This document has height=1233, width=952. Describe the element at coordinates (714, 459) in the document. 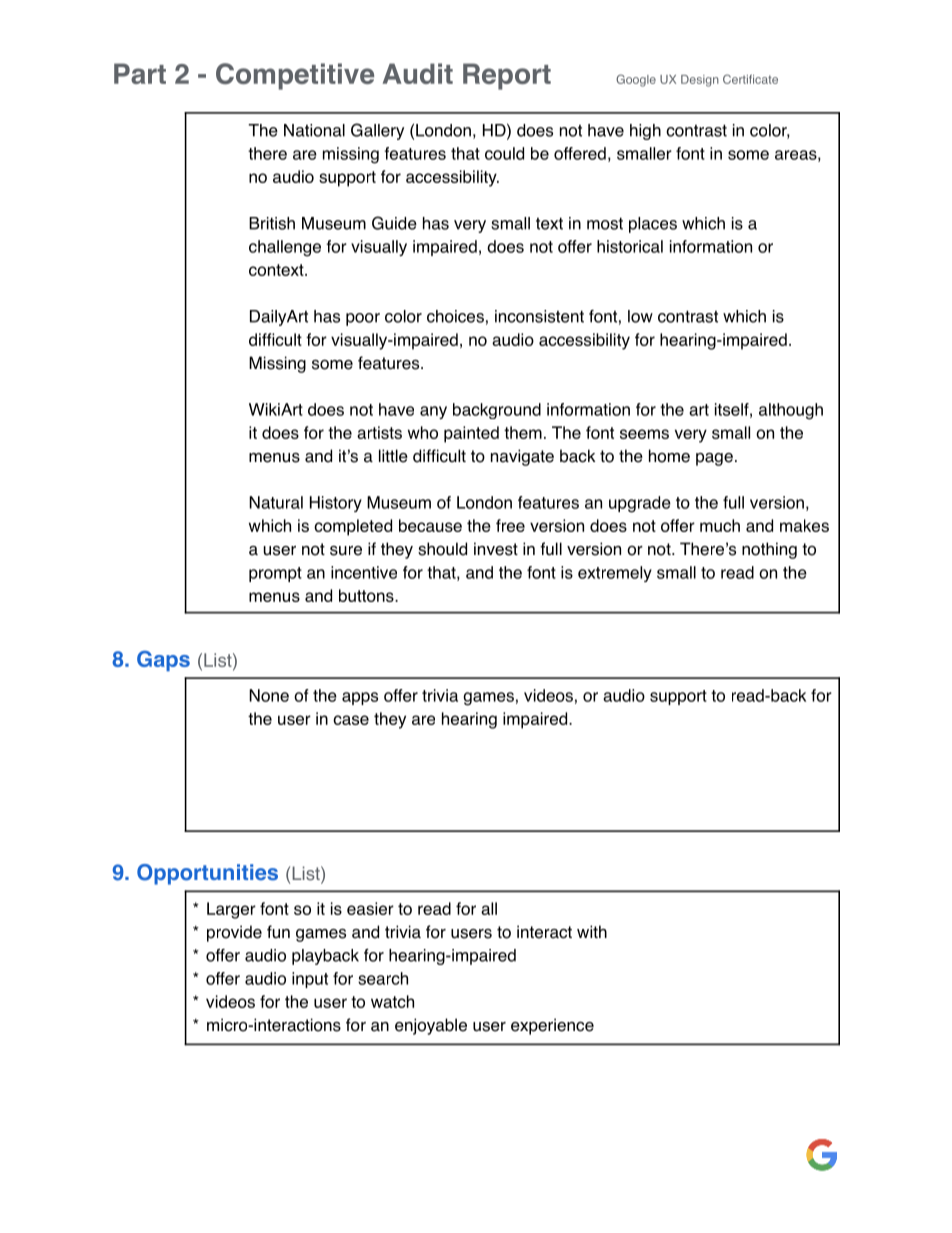

I see `page` at that location.
